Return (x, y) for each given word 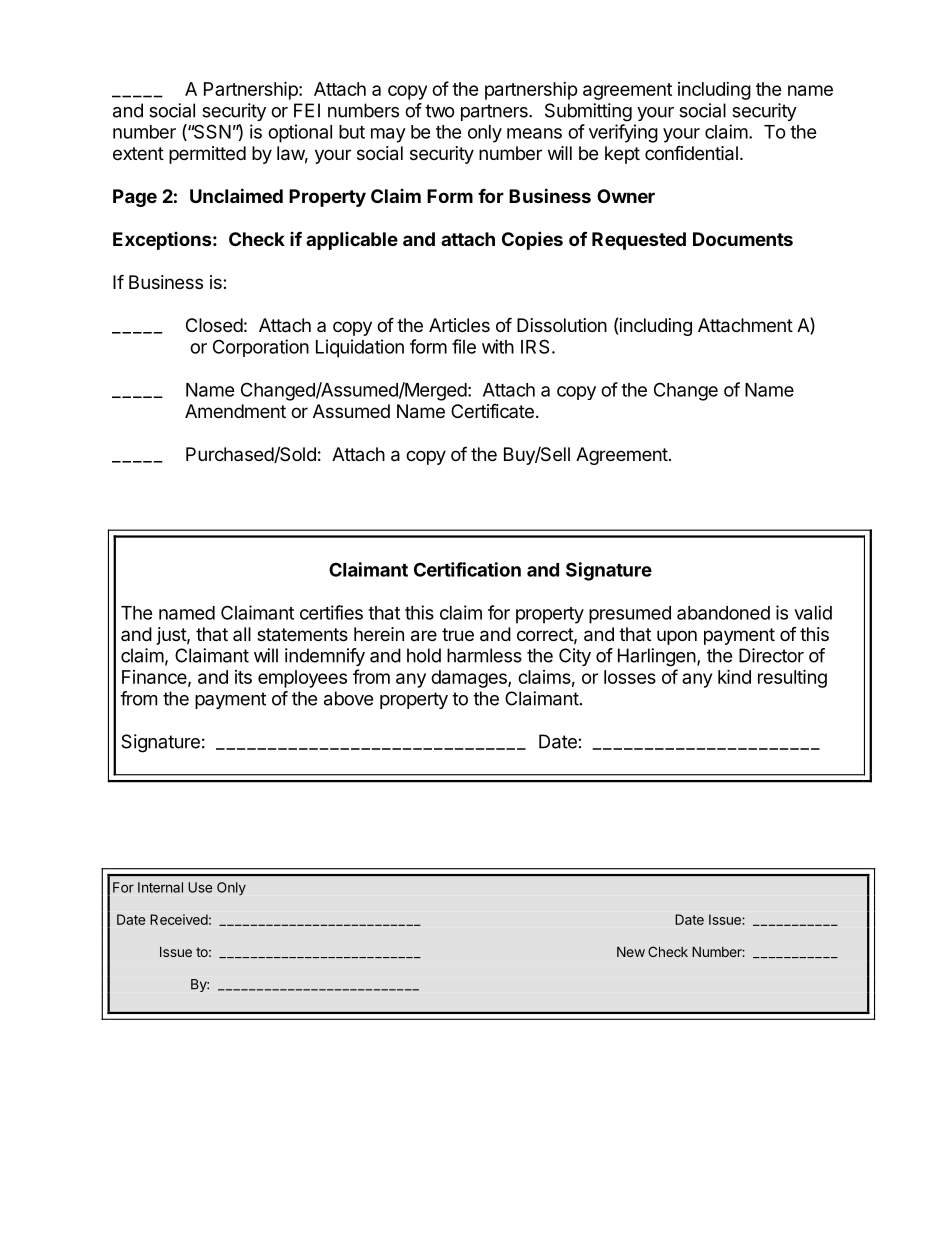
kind (734, 676)
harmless (484, 655)
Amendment (235, 411)
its (243, 677)
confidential (691, 153)
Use (200, 887)
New (631, 952)
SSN (211, 131)
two (440, 111)
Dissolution (562, 325)
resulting (792, 678)
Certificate (492, 411)
